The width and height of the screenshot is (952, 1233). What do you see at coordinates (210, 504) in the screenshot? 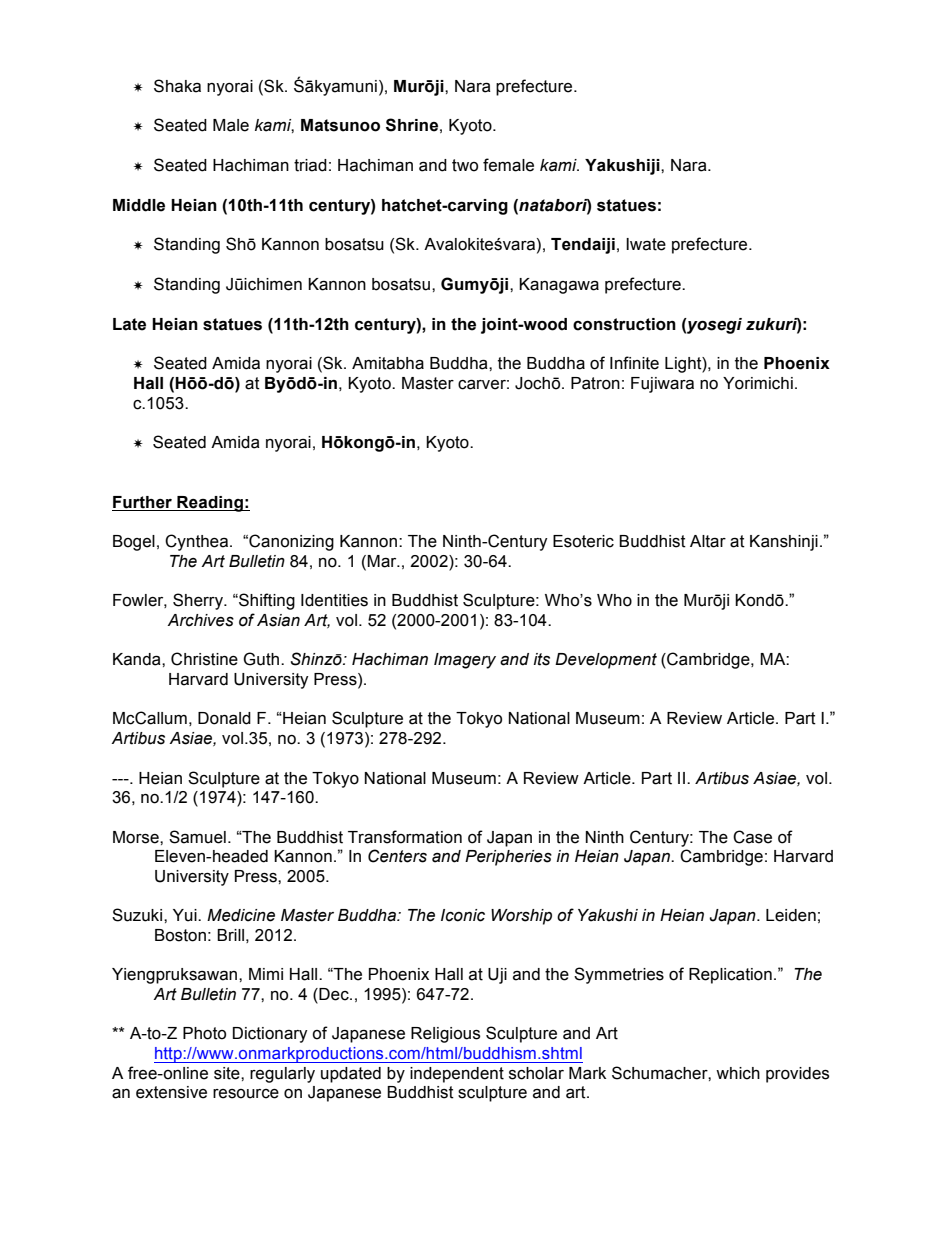
I see `Reading` at bounding box center [210, 504].
